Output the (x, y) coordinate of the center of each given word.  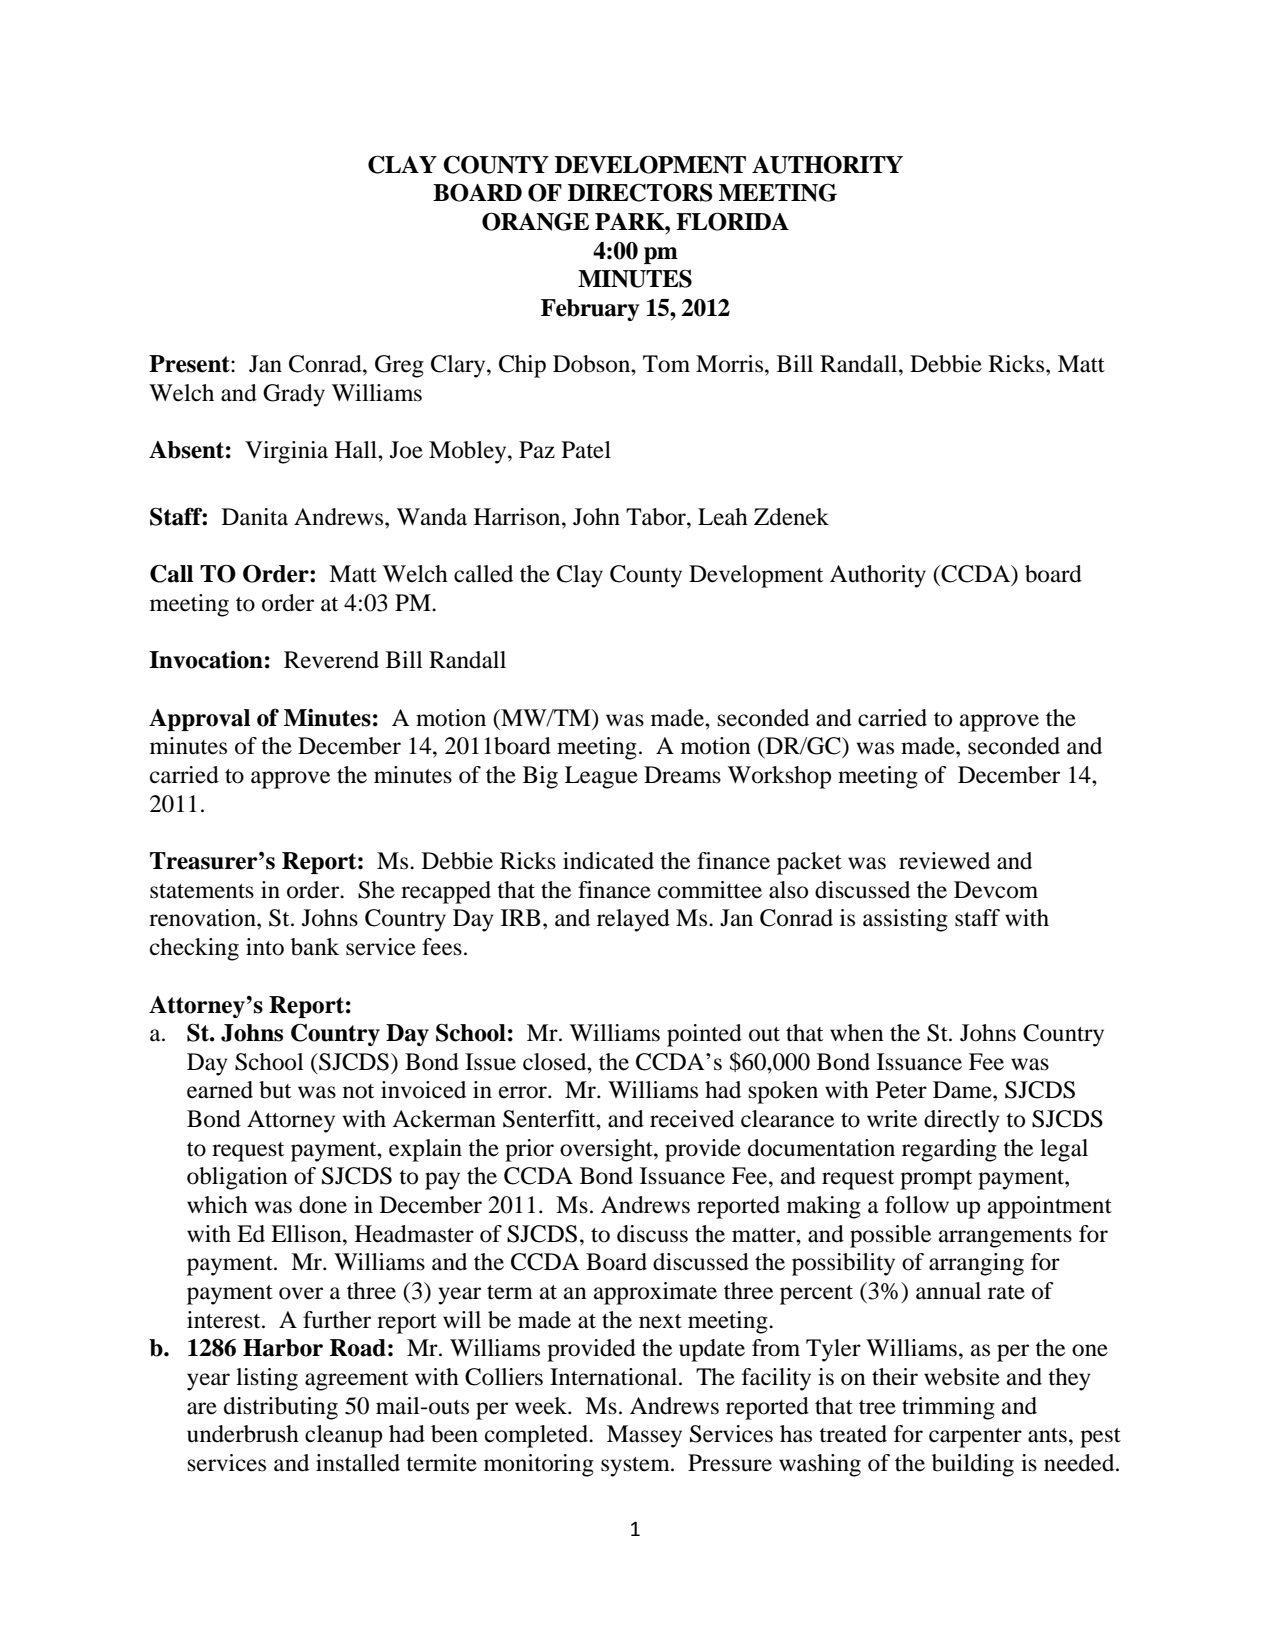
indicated (608, 861)
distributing (281, 1408)
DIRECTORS (640, 192)
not (358, 1091)
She (376, 890)
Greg (399, 366)
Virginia (286, 452)
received (692, 1119)
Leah (723, 517)
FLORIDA (732, 221)
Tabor (657, 517)
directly (962, 1121)
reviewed (944, 861)
